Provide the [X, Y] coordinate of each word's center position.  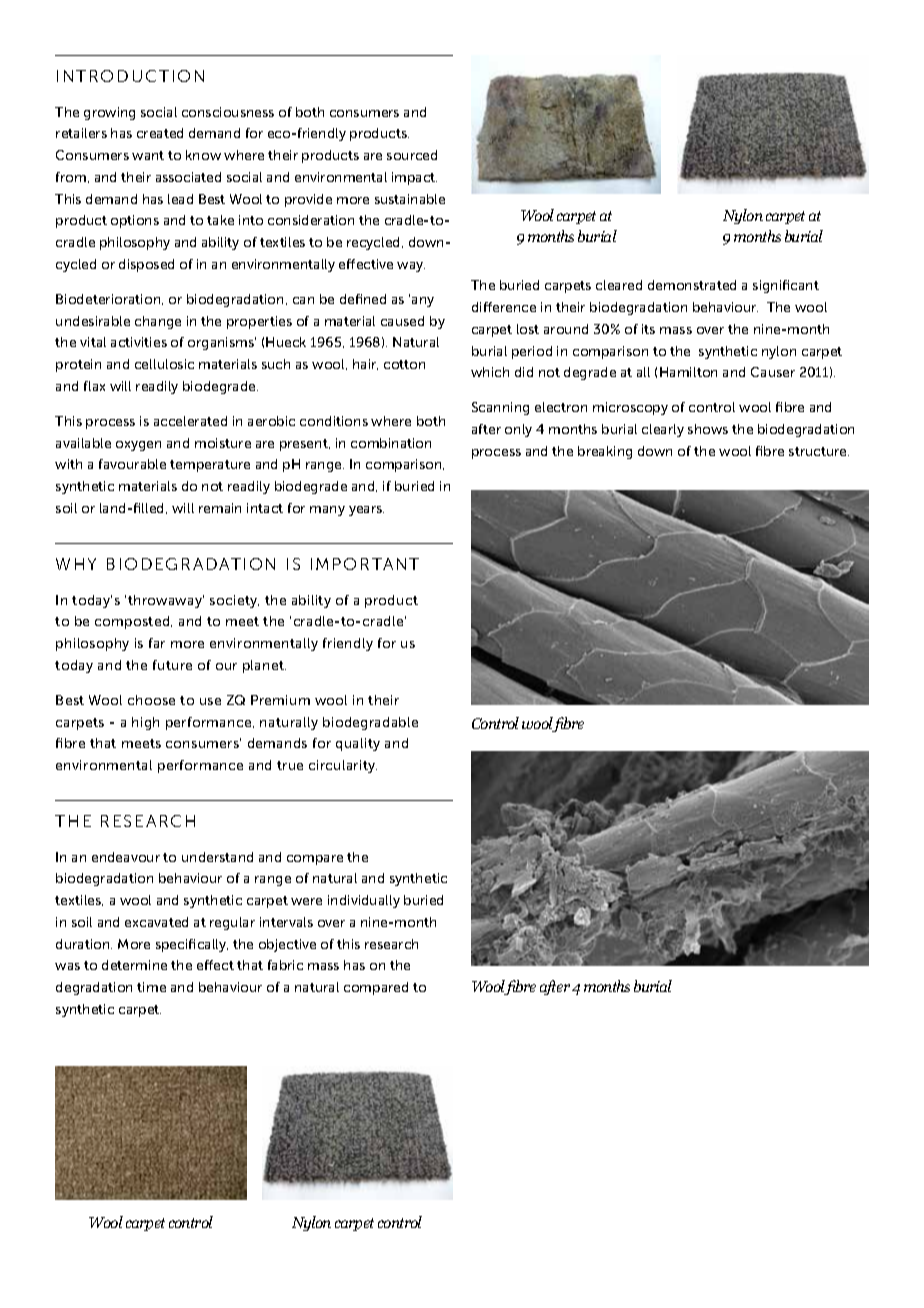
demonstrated [692, 285]
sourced [412, 155]
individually [364, 901]
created [160, 133]
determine [134, 965]
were [306, 901]
